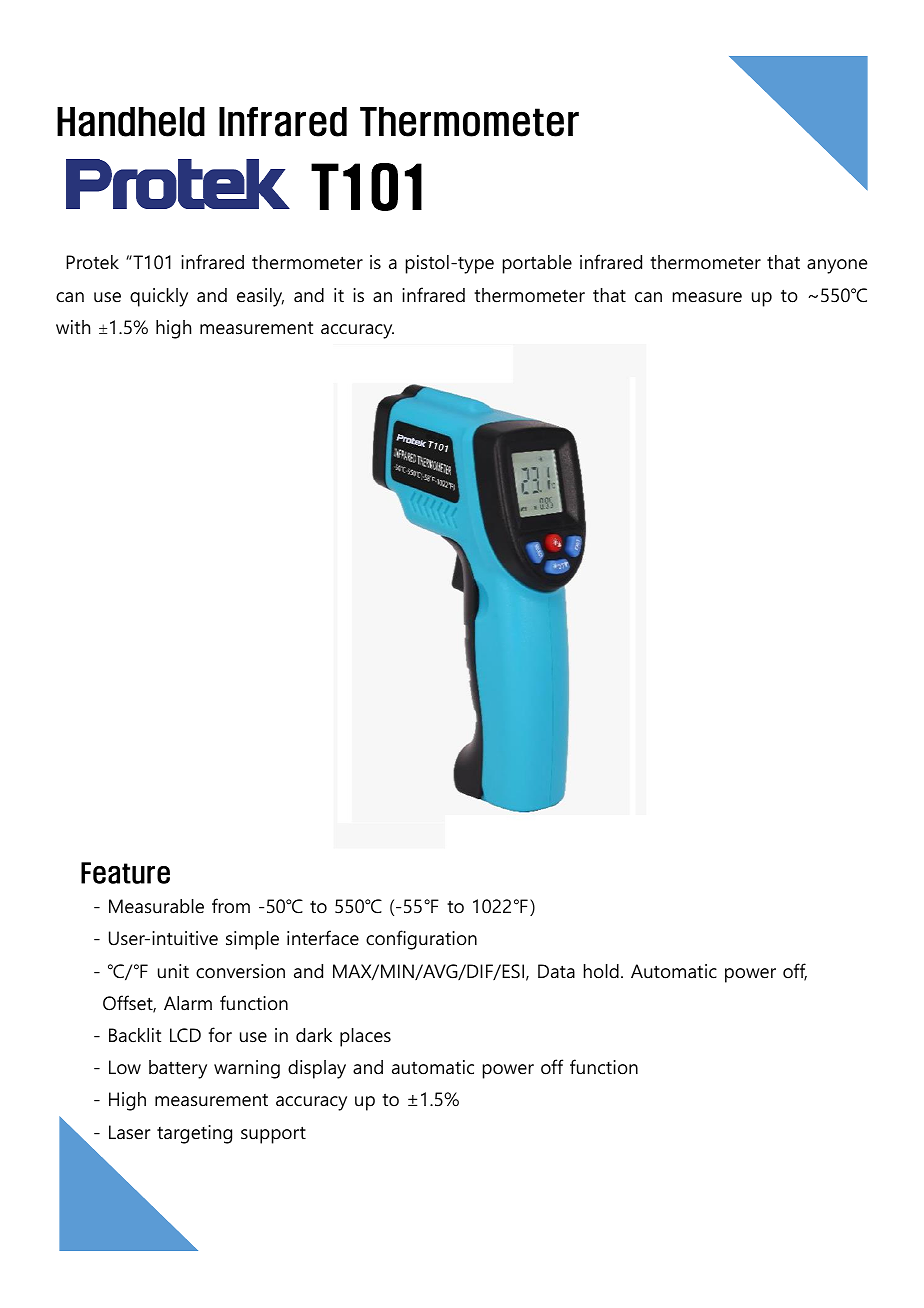  Describe the element at coordinates (131, 122) in the screenshot. I see `Handheld` at that location.
